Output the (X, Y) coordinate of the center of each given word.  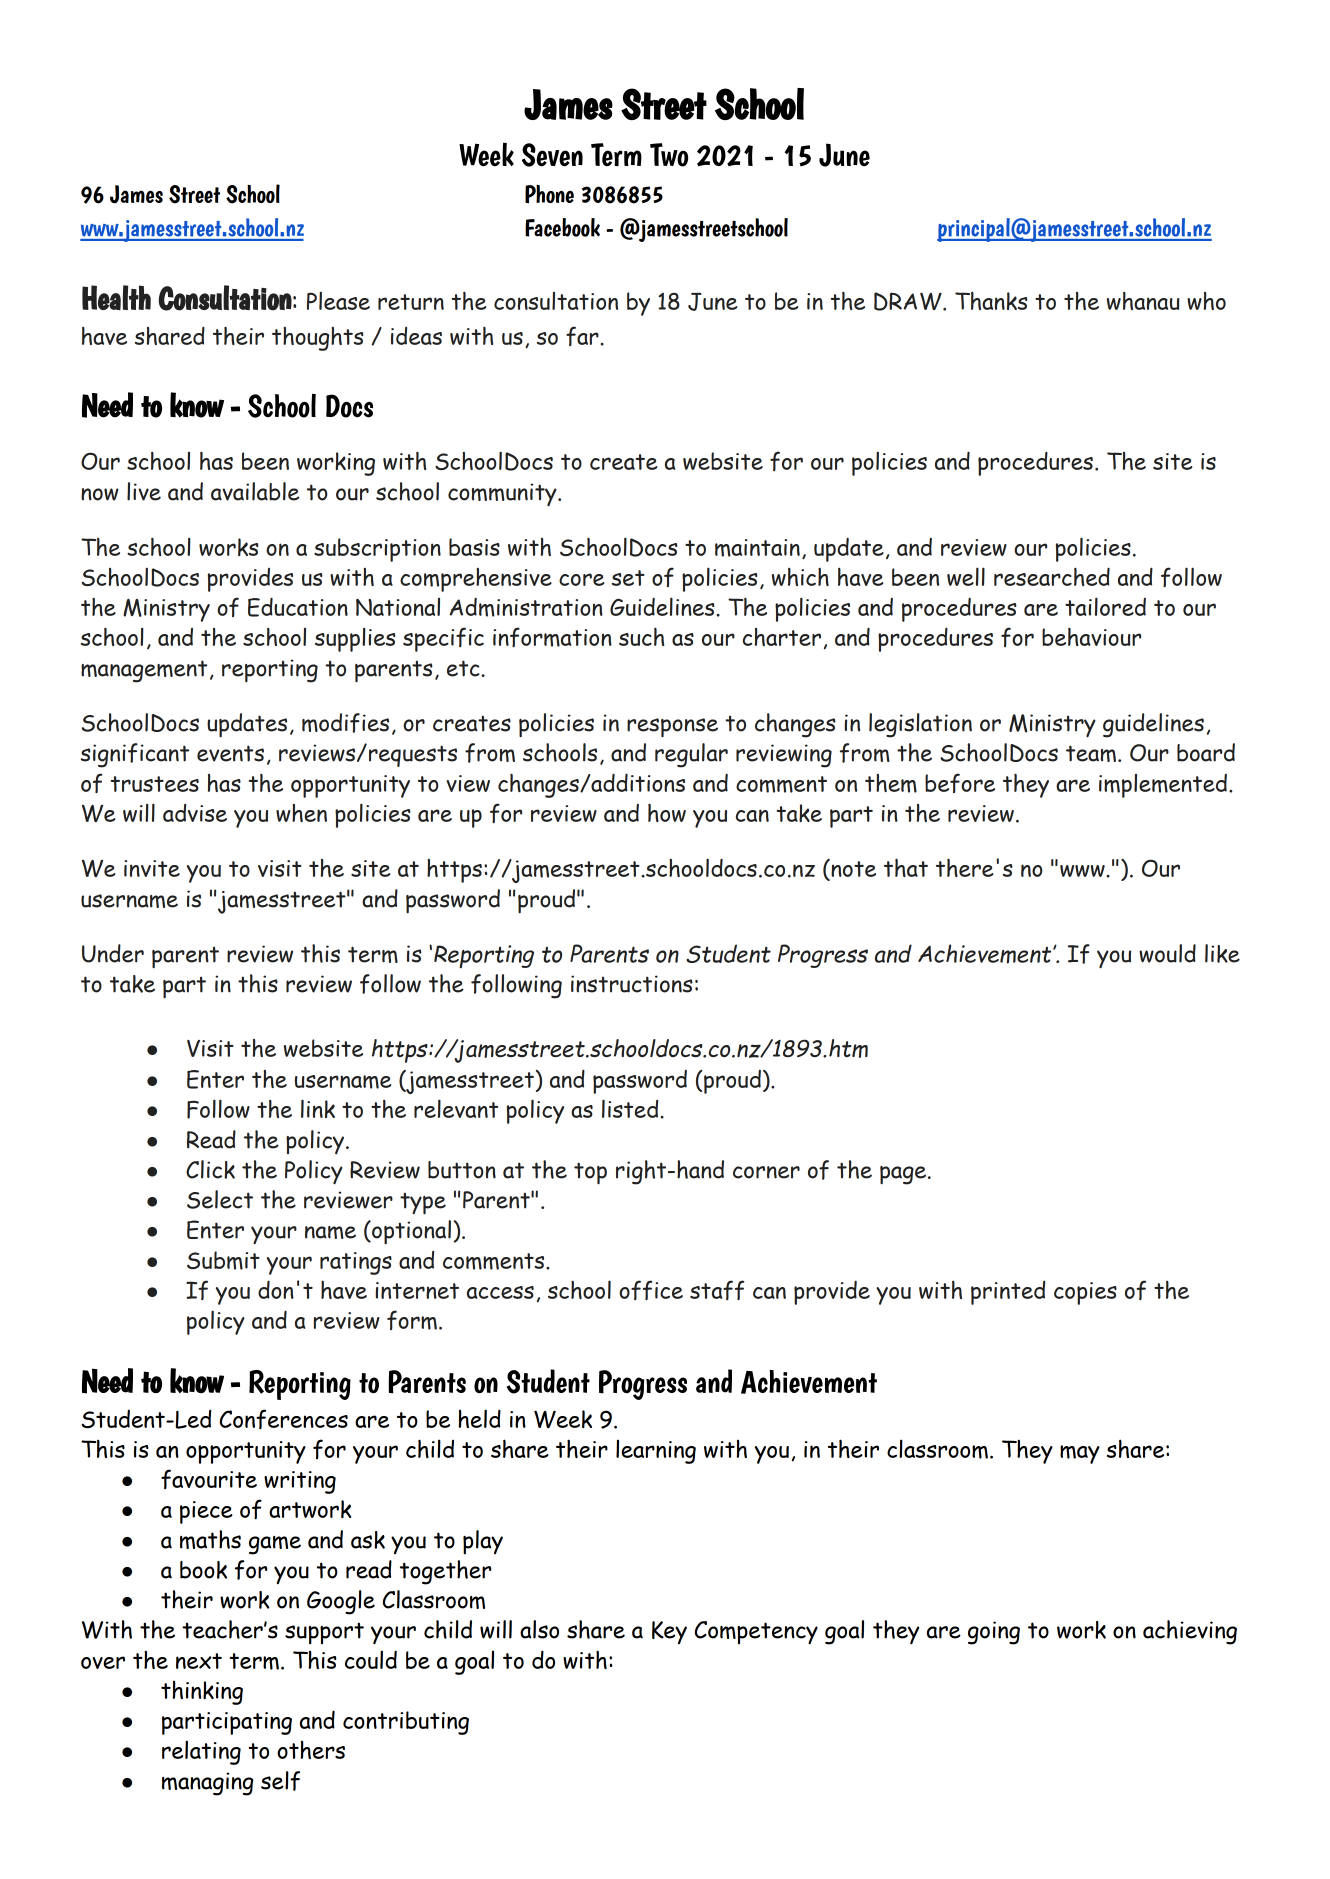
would (1167, 953)
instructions (632, 984)
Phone (549, 194)
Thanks (991, 301)
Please (338, 300)
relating (201, 1752)
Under (113, 953)
